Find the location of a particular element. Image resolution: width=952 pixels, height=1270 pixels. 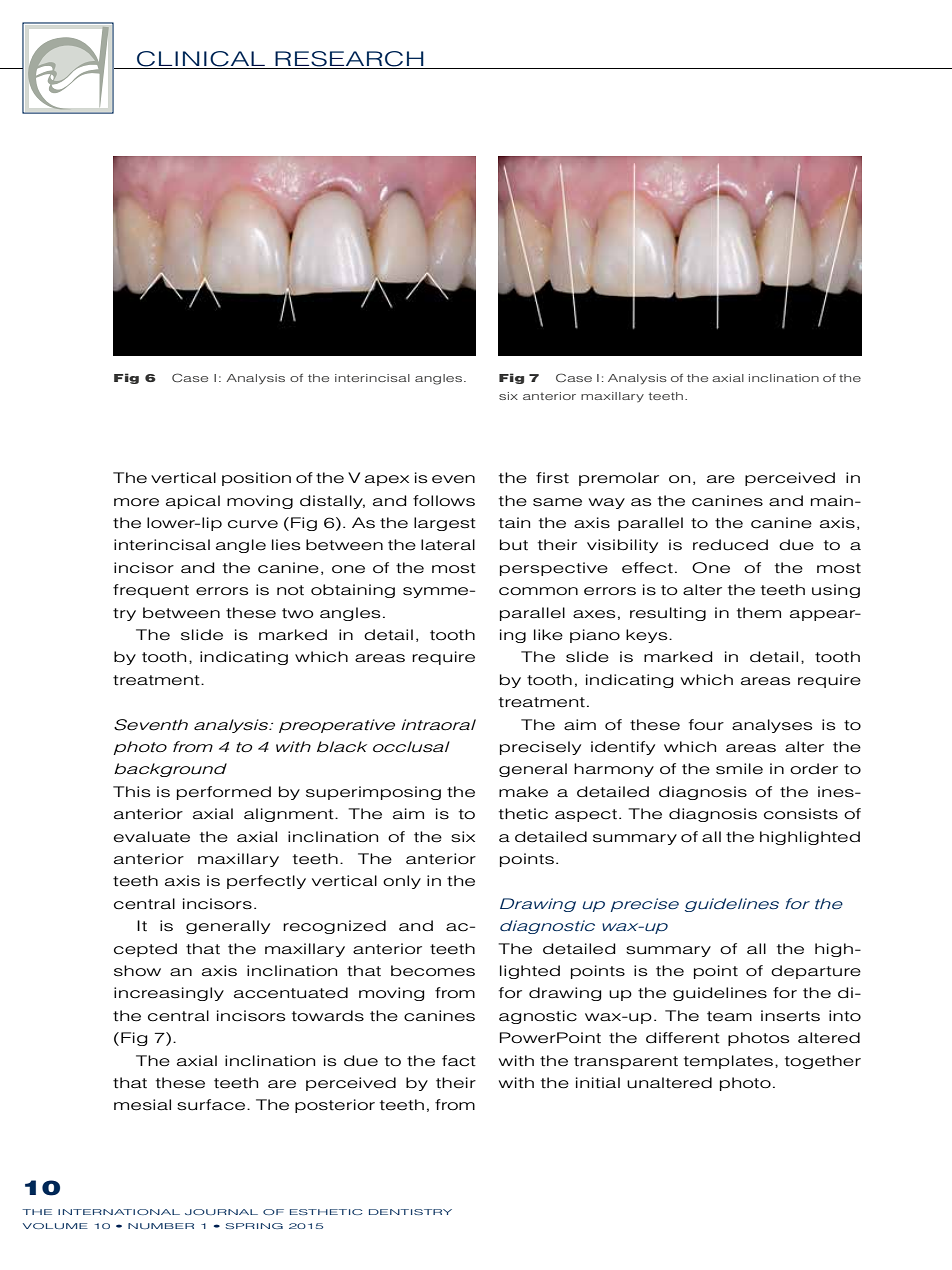

DENTISTRY is located at coordinates (410, 1212).
